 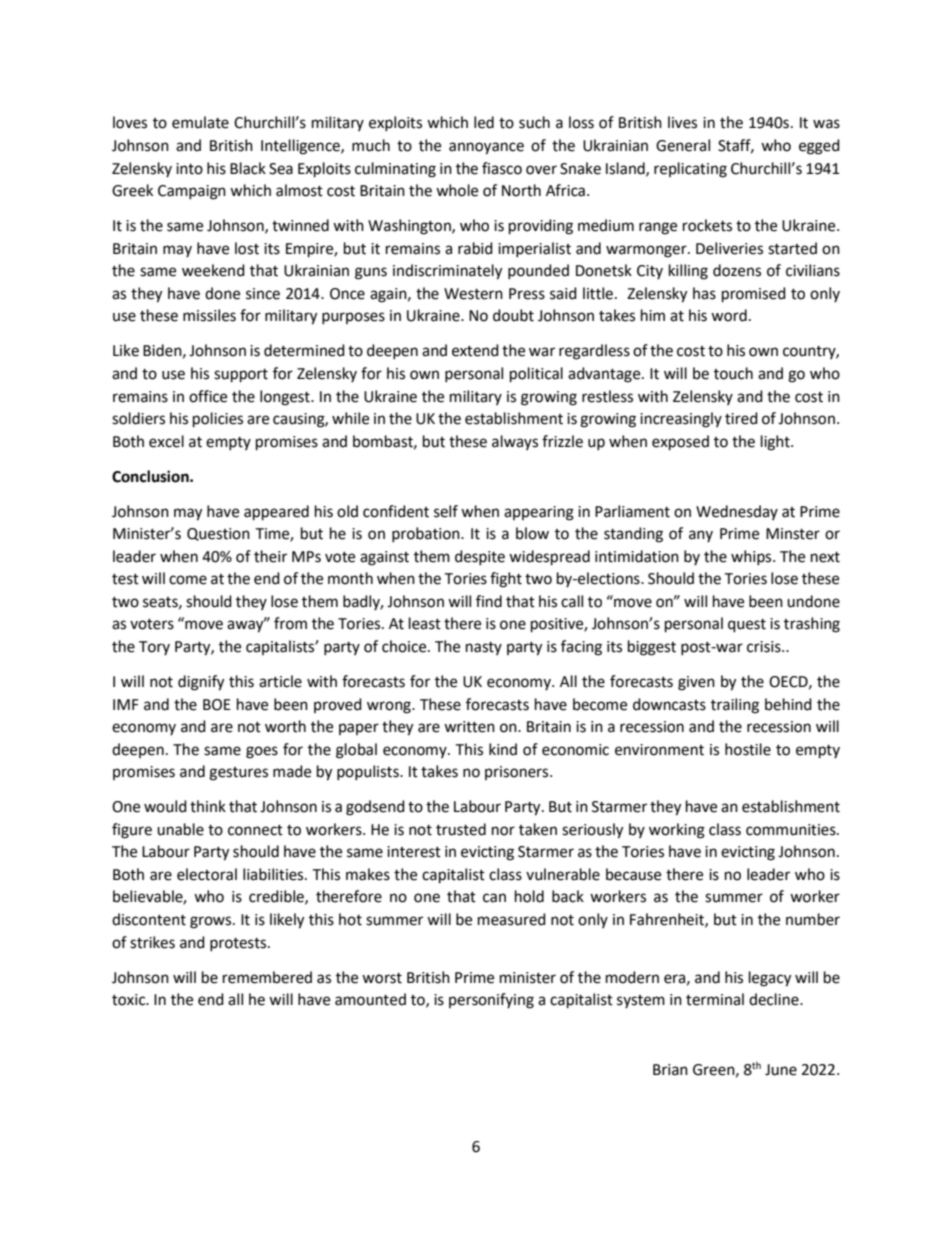 I want to click on toxic, so click(x=130, y=1000).
